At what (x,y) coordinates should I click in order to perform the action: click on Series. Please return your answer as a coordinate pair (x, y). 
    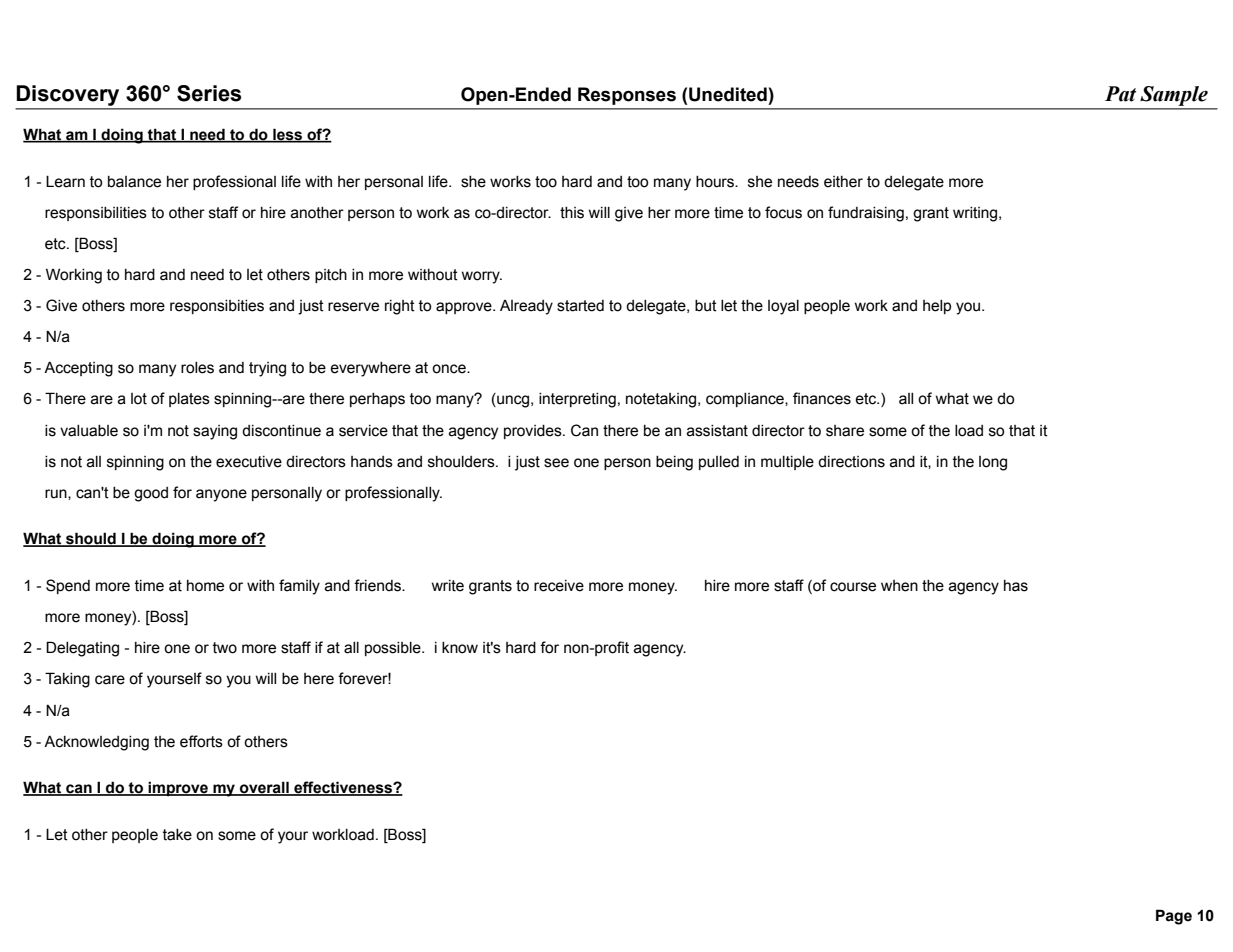
    Looking at the image, I should click on (209, 93).
